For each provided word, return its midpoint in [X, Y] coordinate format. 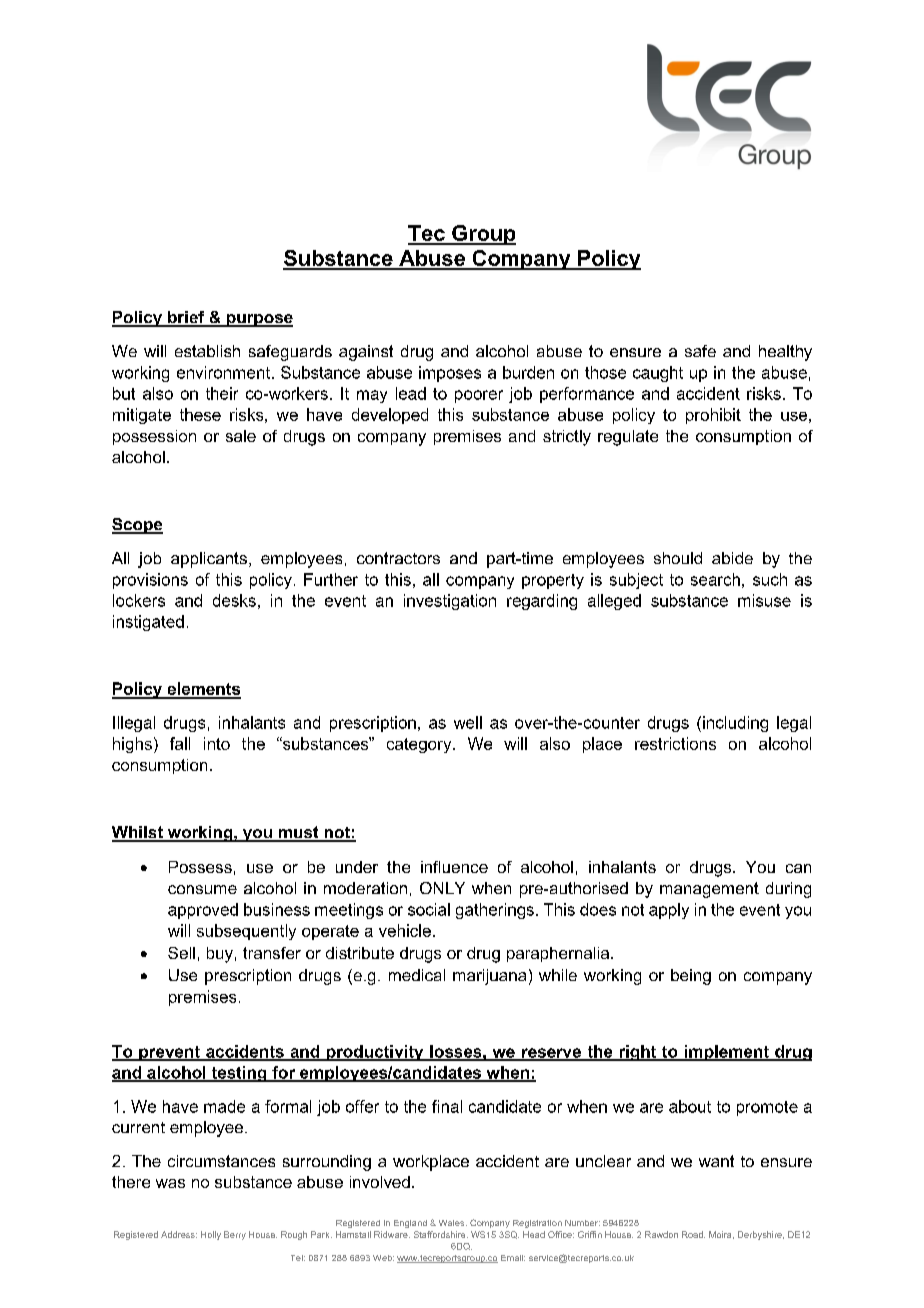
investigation [450, 602]
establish [207, 351]
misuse [764, 600]
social [429, 909]
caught [658, 374]
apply [669, 911]
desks [234, 600]
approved [203, 911]
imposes [450, 374]
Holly [211, 1235]
